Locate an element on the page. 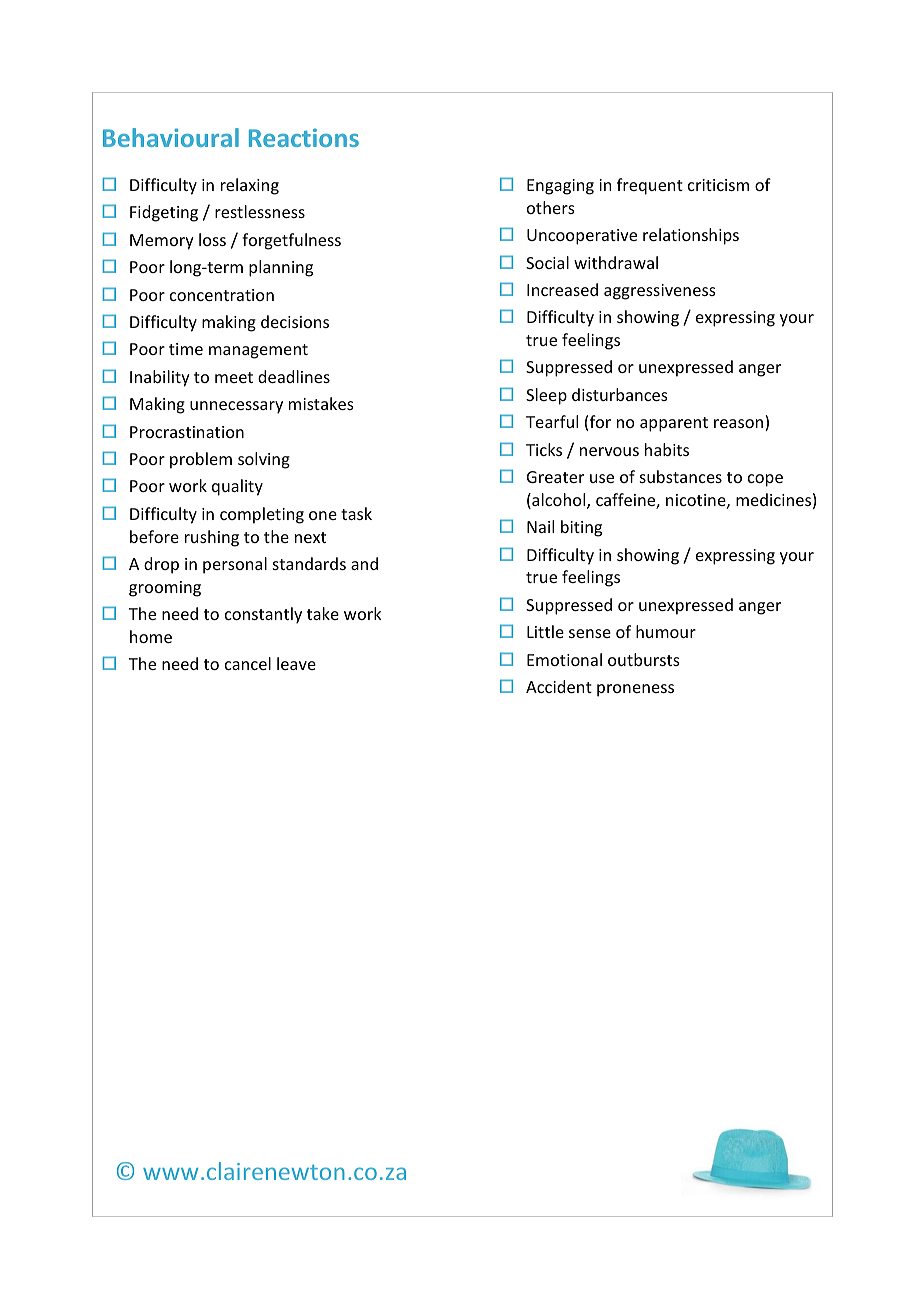  meet is located at coordinates (234, 377).
